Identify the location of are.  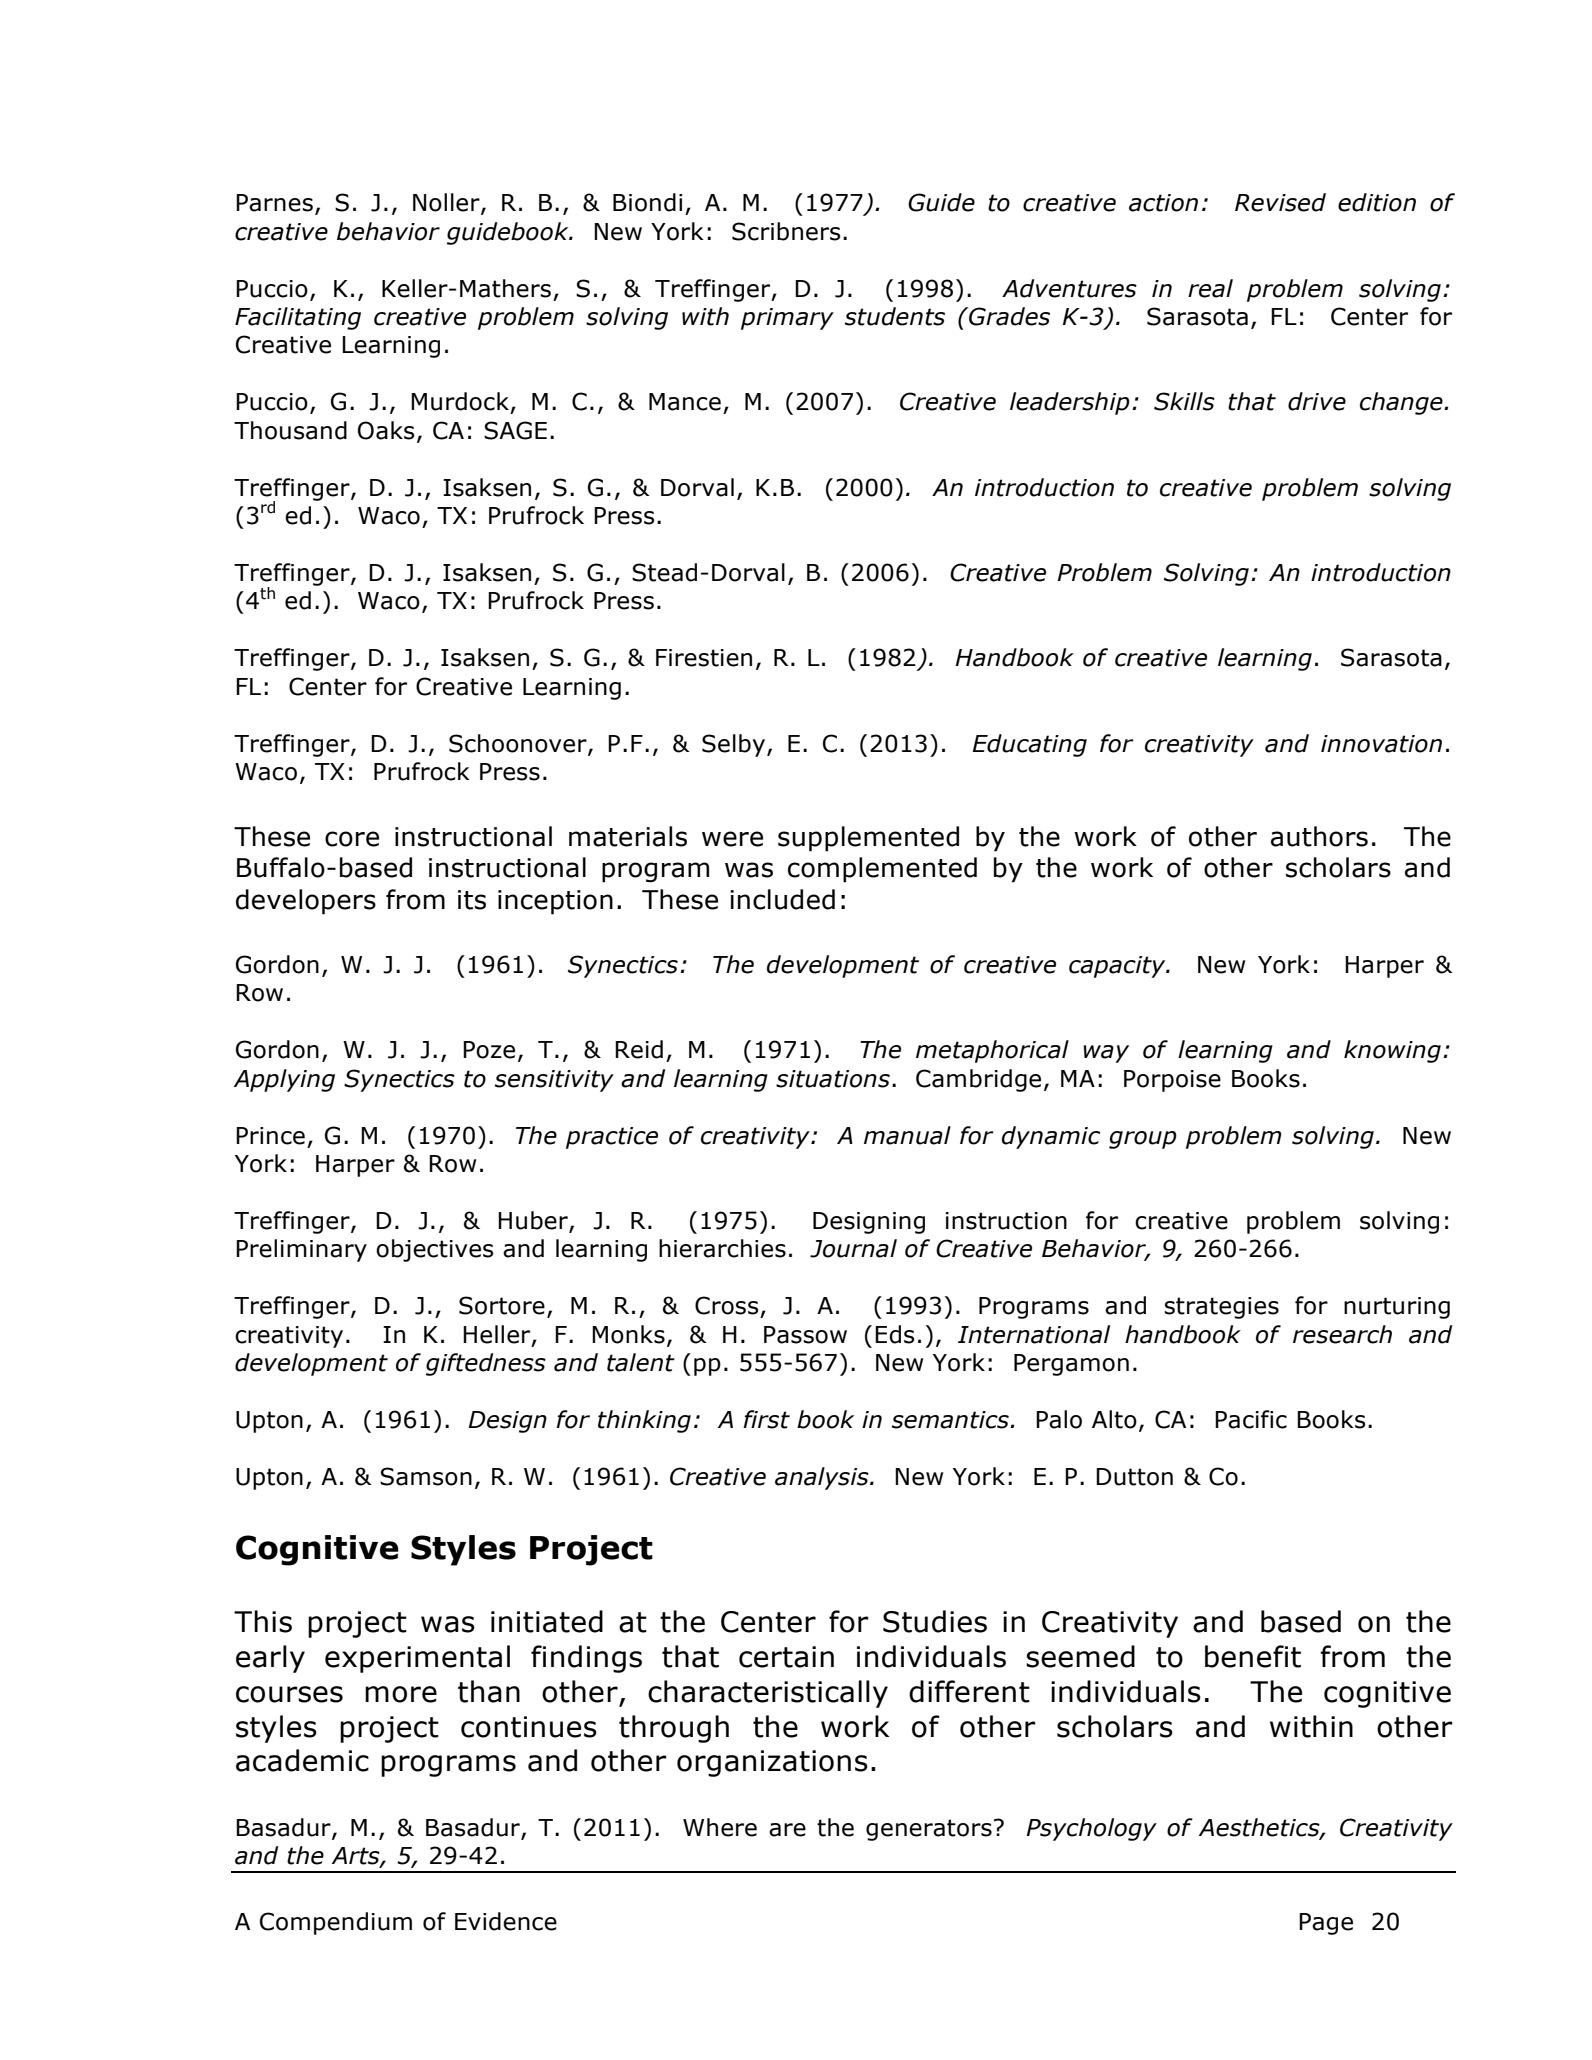
(787, 1830).
